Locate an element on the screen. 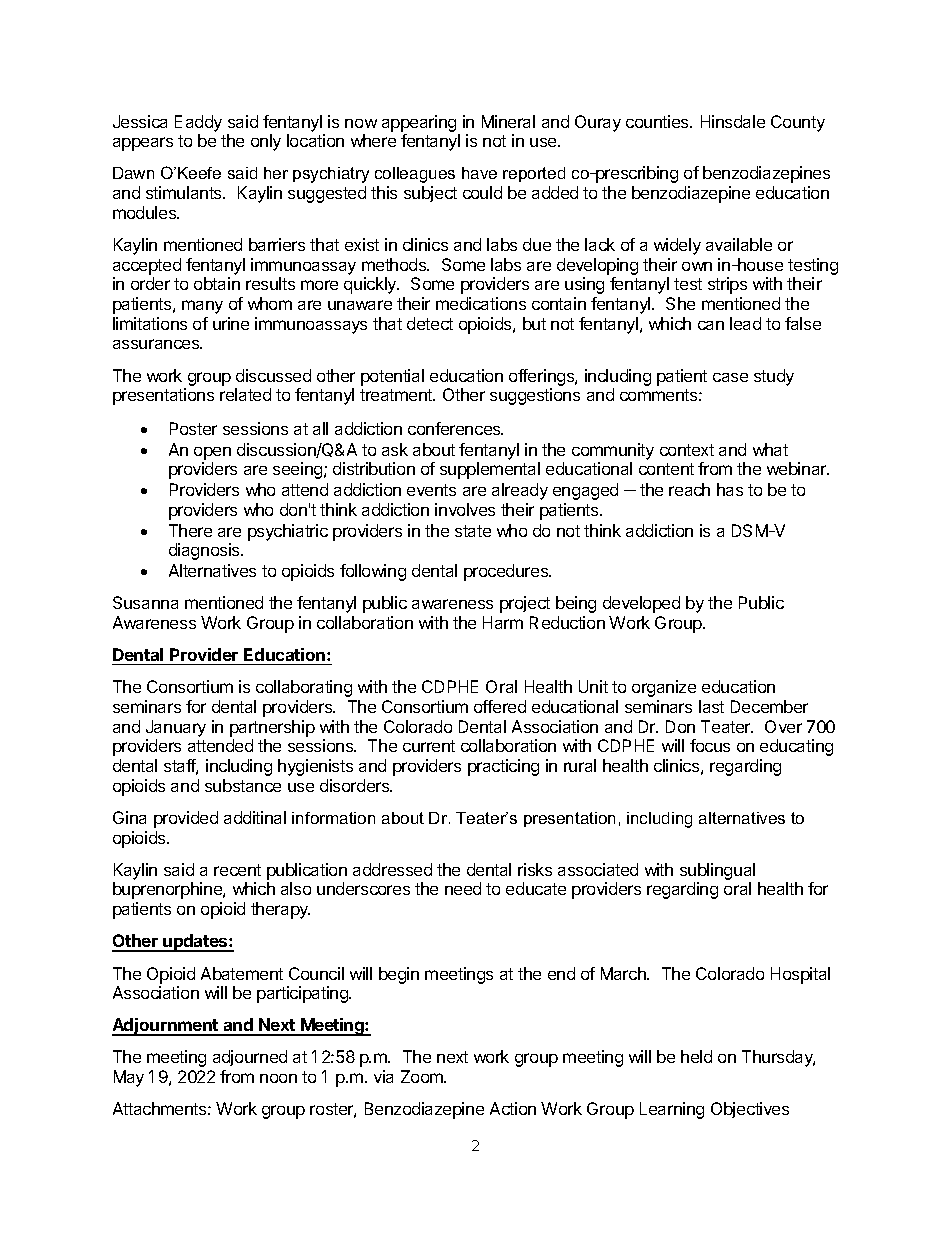  have is located at coordinates (479, 173).
